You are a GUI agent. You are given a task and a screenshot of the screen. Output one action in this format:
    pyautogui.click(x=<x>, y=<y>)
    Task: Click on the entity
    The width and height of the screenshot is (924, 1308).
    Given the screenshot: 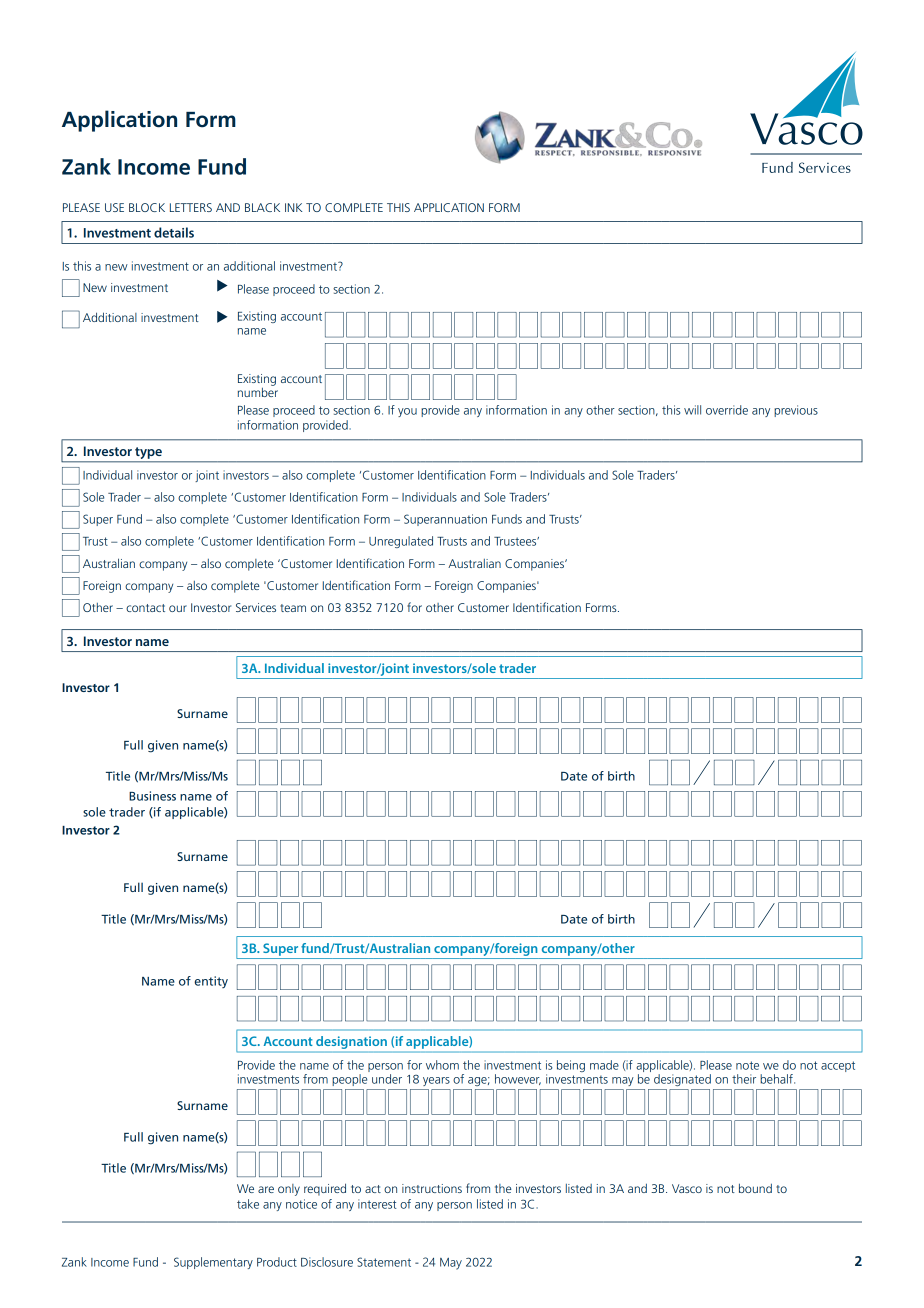 What is the action you would take?
    pyautogui.click(x=211, y=982)
